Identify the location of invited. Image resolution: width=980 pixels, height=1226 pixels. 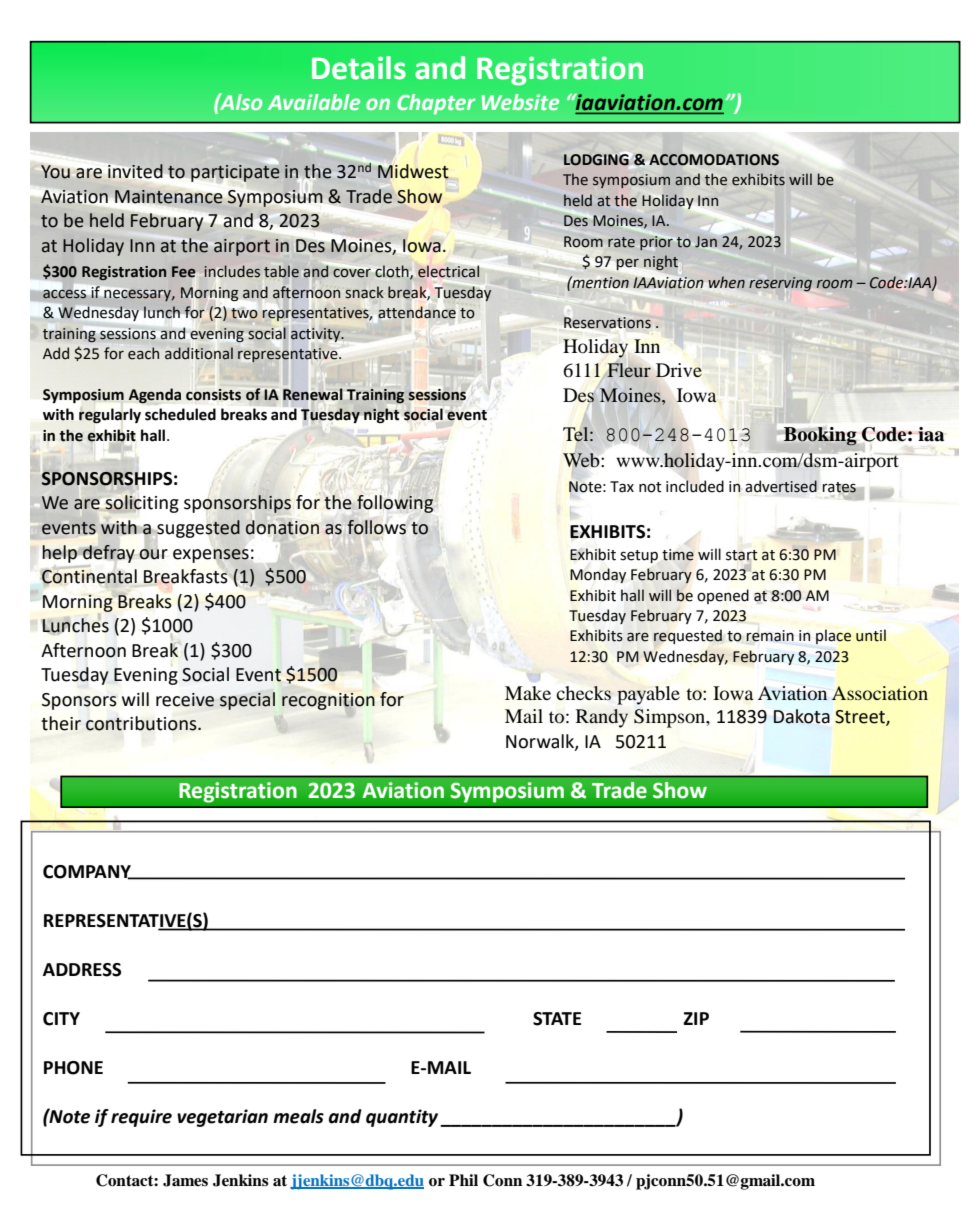
(135, 171).
